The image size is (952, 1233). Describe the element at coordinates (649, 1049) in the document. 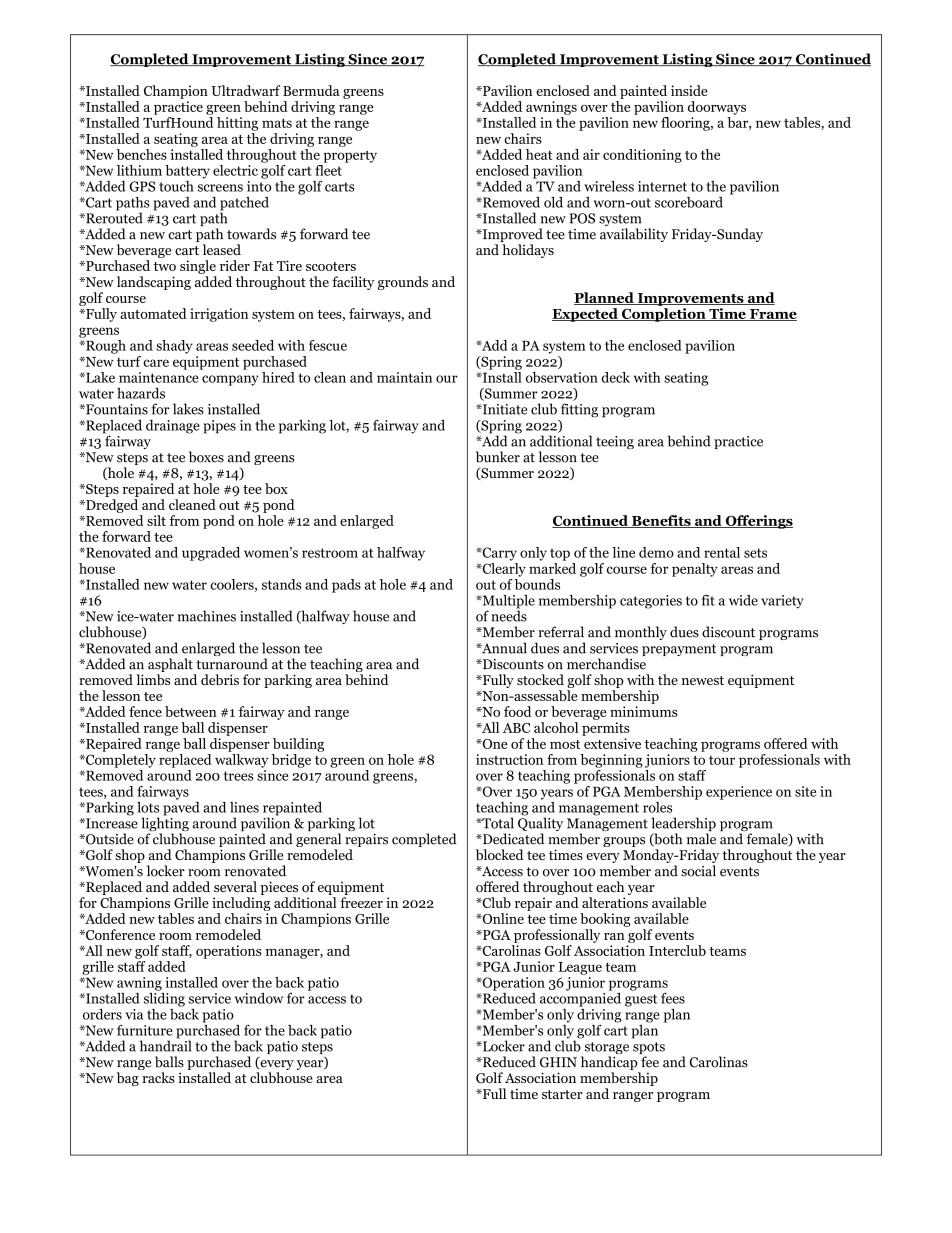

I see `spots` at that location.
